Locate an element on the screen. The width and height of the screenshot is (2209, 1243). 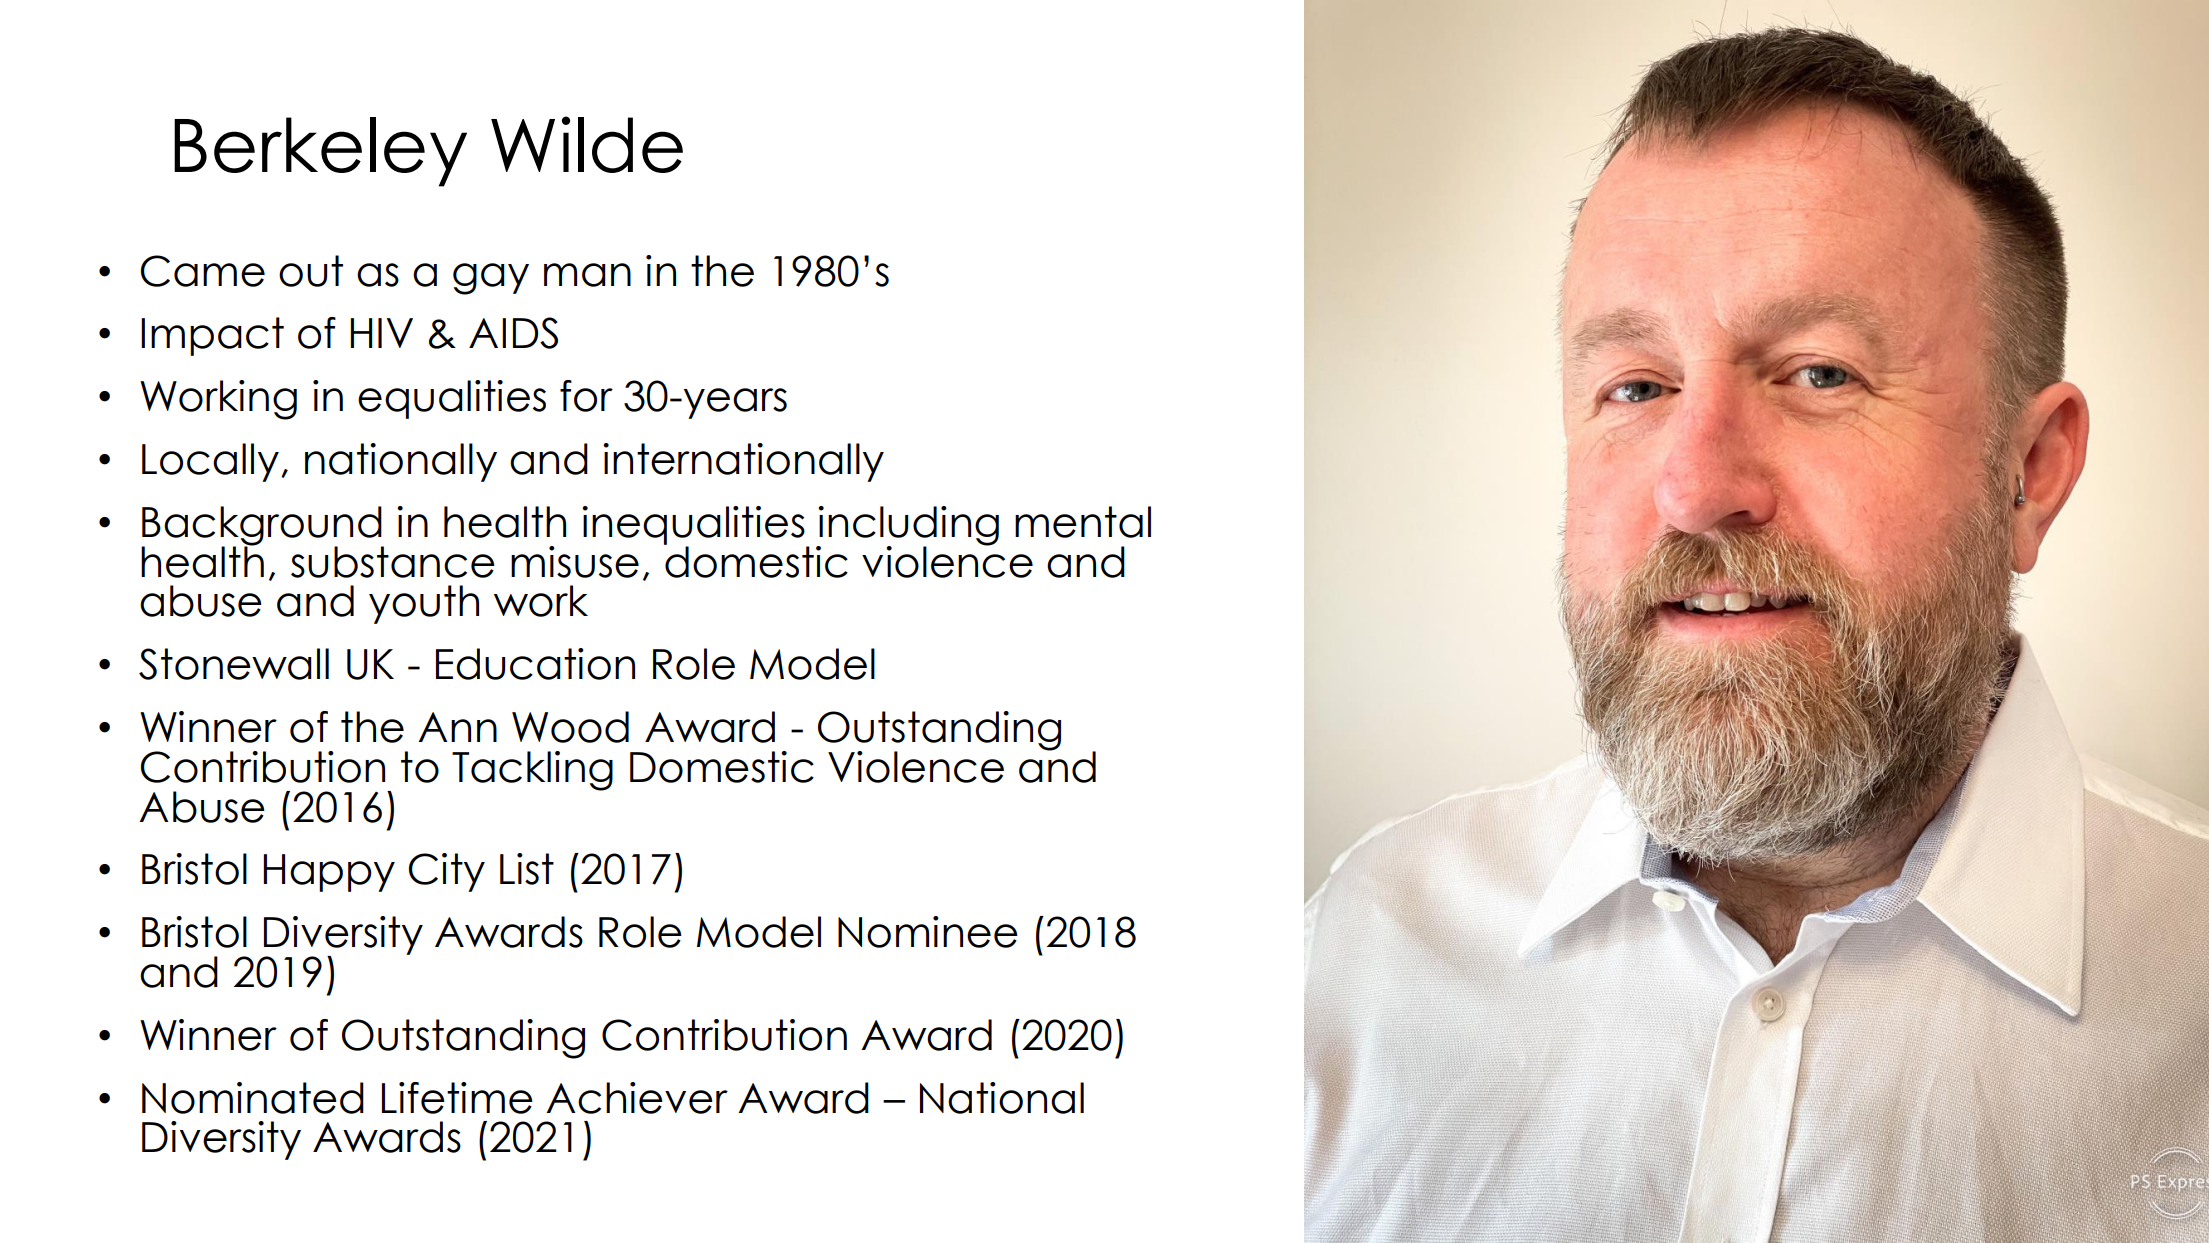
Achiever is located at coordinates (637, 1098).
